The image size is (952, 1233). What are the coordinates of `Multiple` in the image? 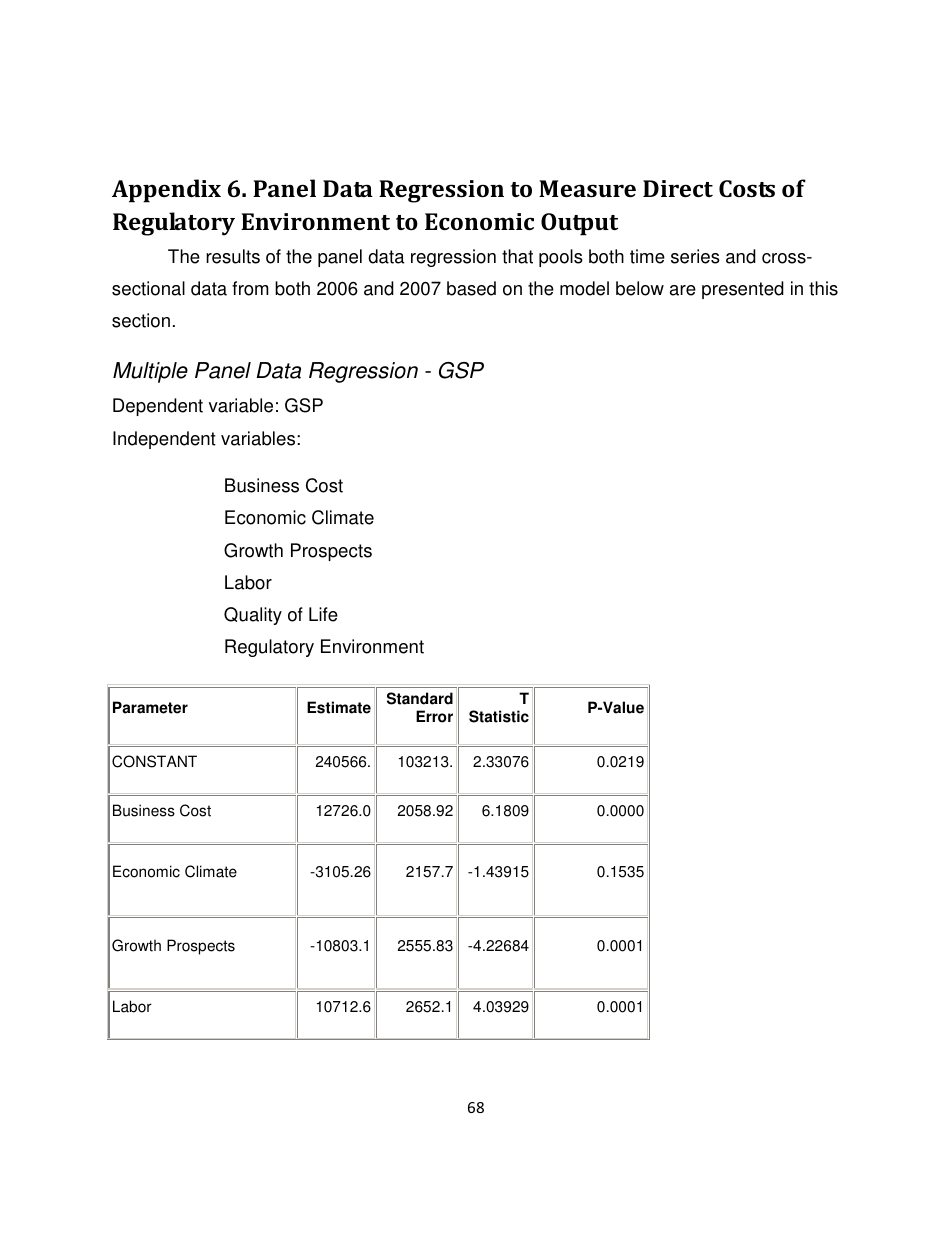 It's located at (150, 372).
